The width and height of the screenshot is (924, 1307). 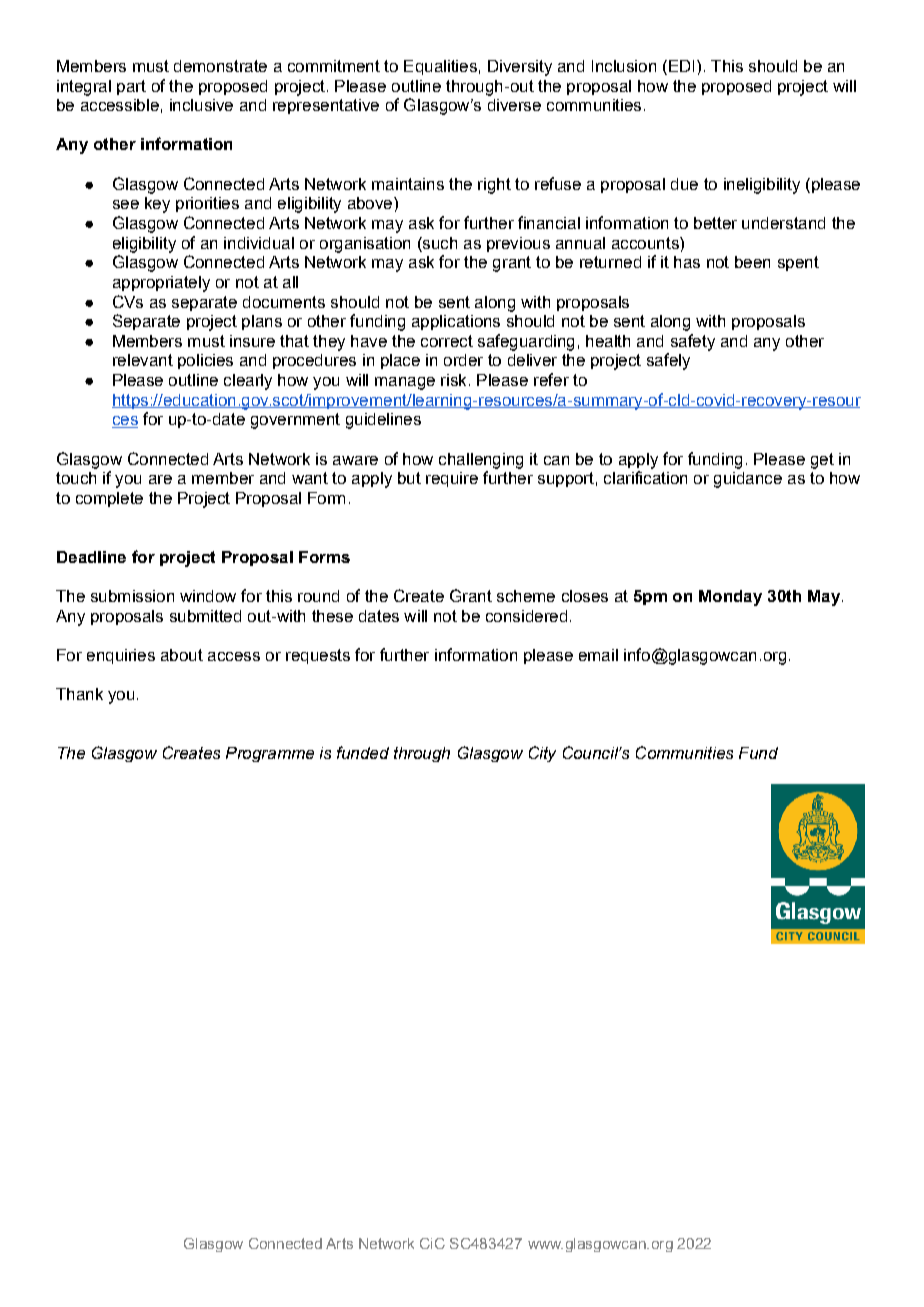 I want to click on scheme, so click(x=526, y=596).
